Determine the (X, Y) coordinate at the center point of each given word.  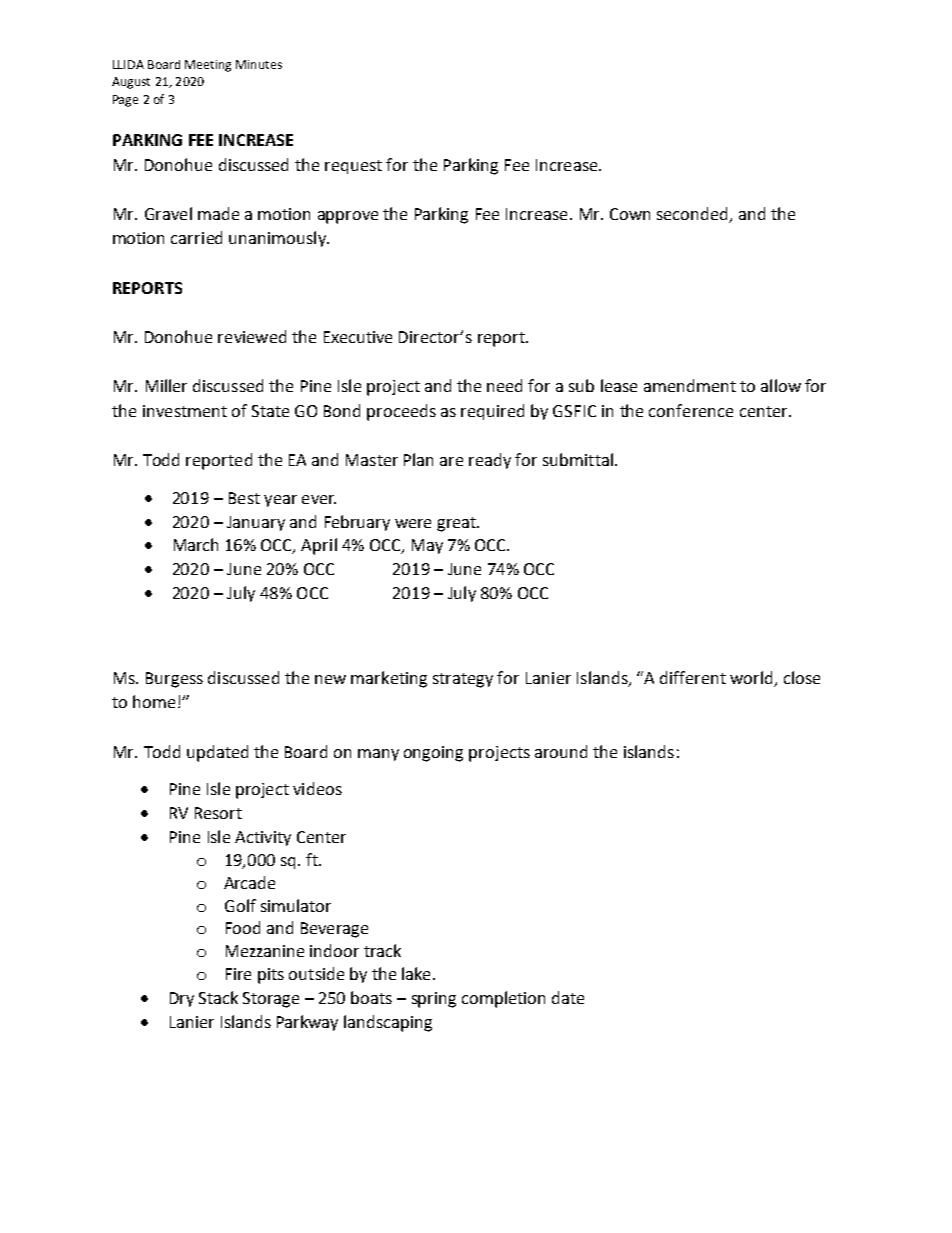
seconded (693, 215)
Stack (218, 997)
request (353, 167)
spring (434, 1000)
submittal (578, 459)
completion (503, 999)
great (457, 524)
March (196, 544)
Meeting (208, 66)
